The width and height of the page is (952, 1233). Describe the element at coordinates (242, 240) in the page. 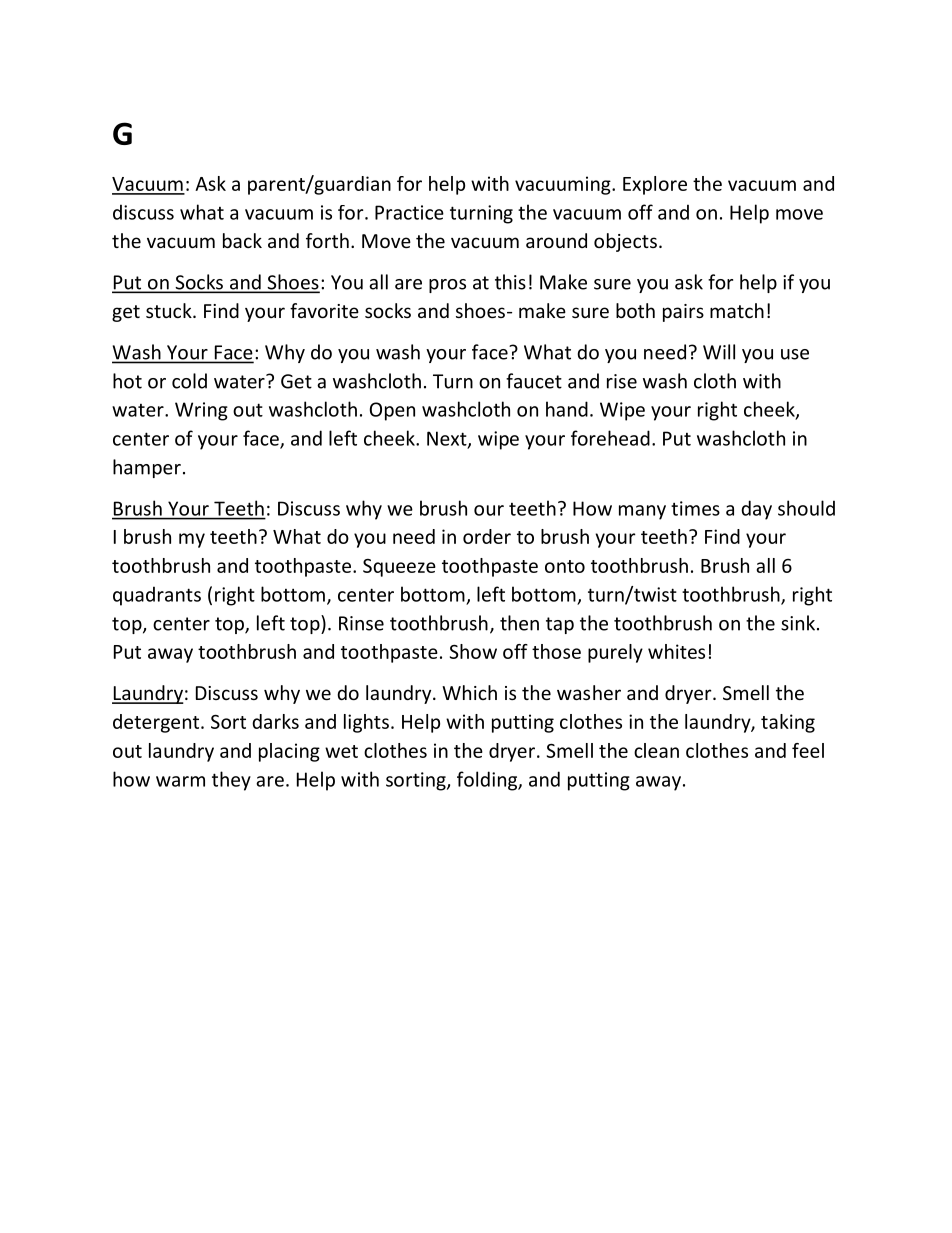

I see `back` at that location.
